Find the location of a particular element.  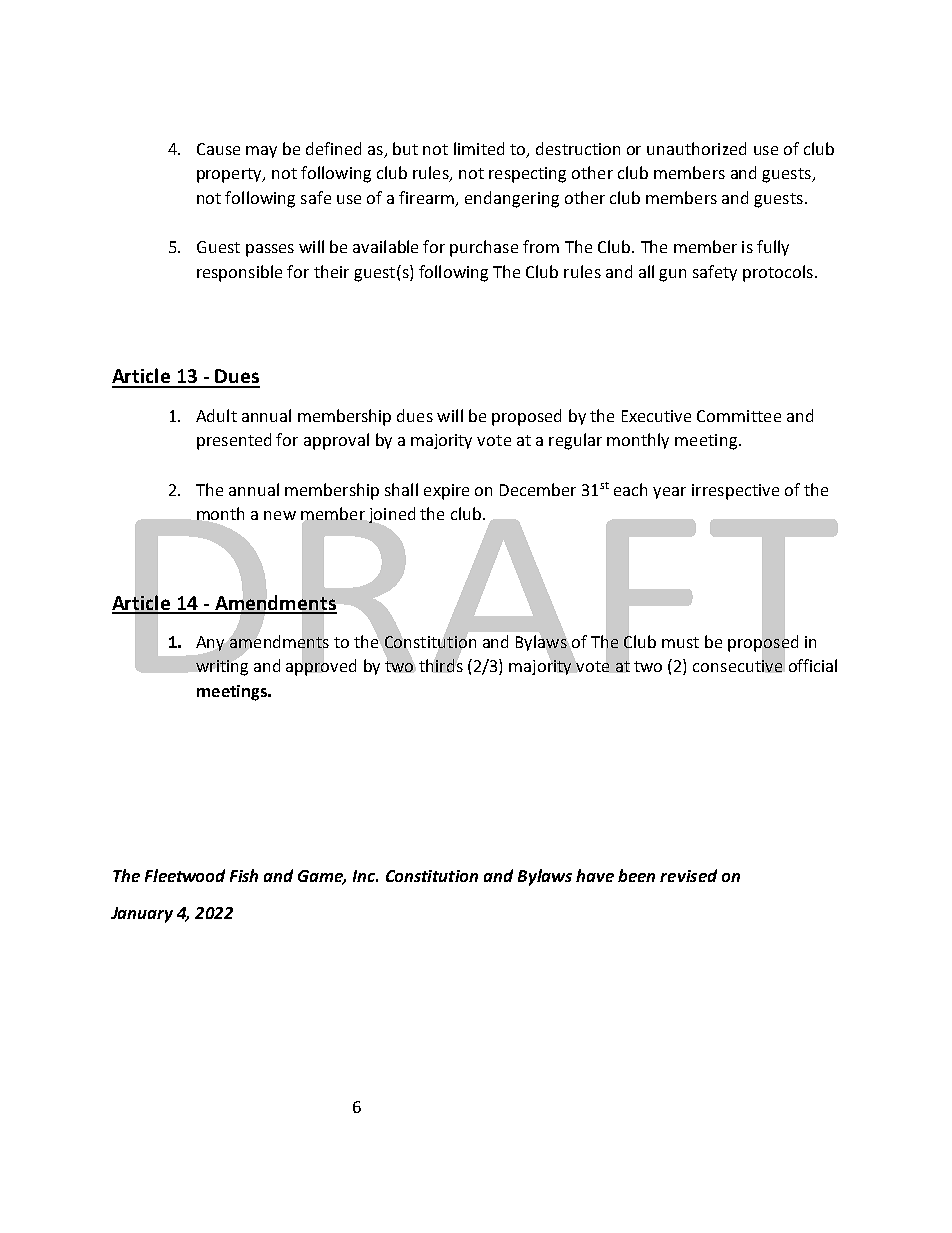

irrespective is located at coordinates (735, 492).
